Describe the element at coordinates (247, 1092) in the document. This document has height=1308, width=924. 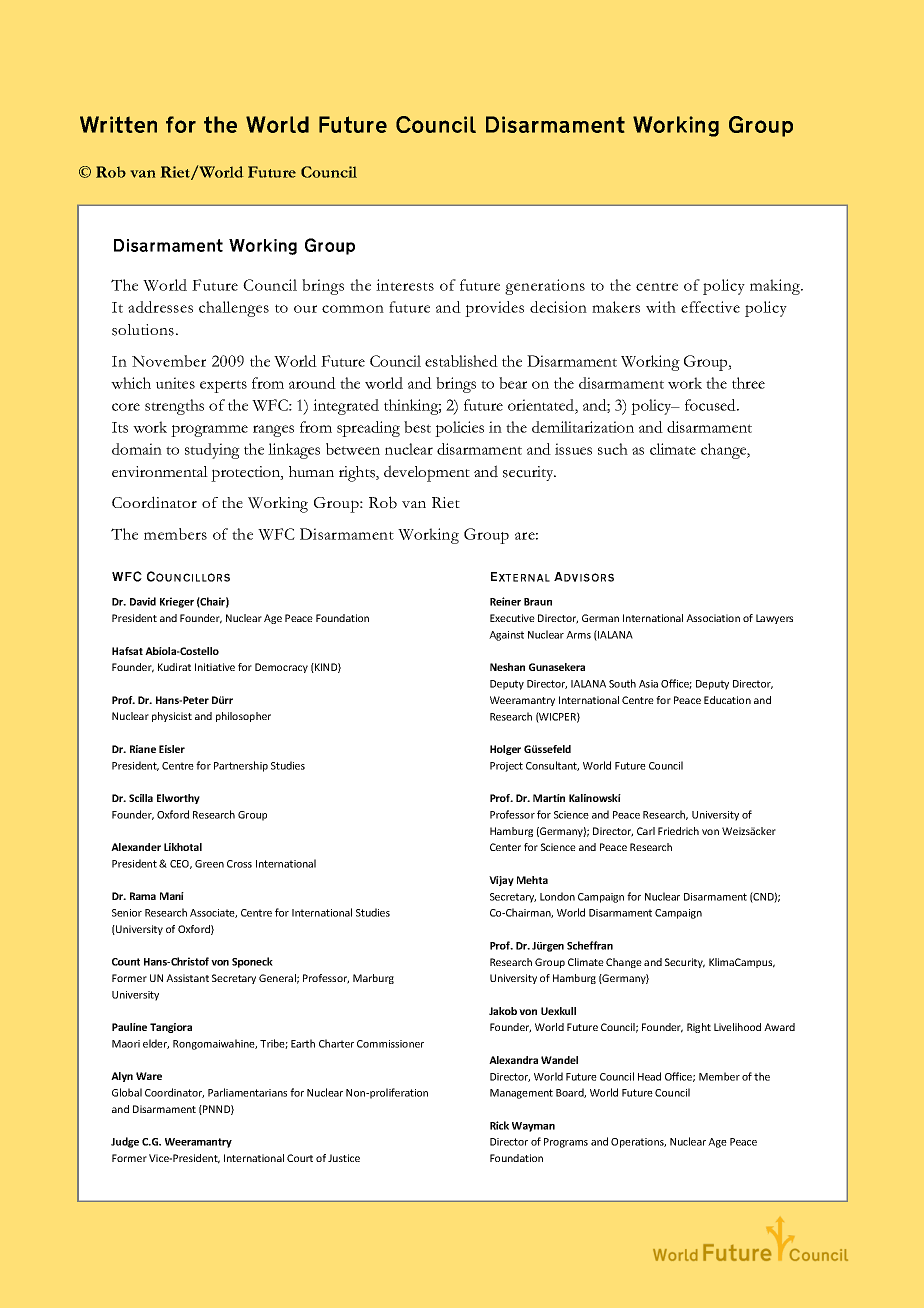
I see `Parliamentarians` at that location.
